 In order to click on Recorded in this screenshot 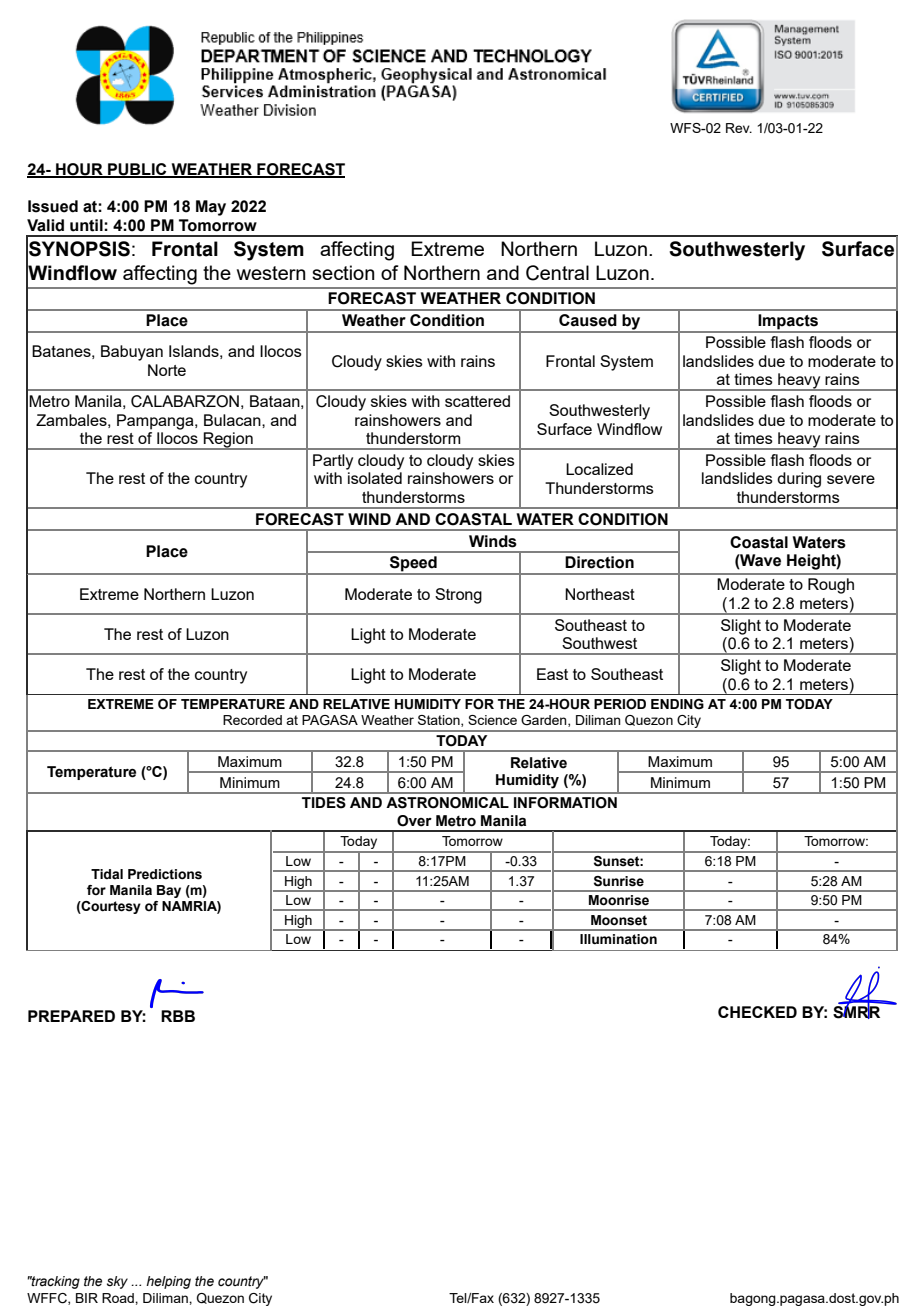, I will do `click(252, 720)`.
